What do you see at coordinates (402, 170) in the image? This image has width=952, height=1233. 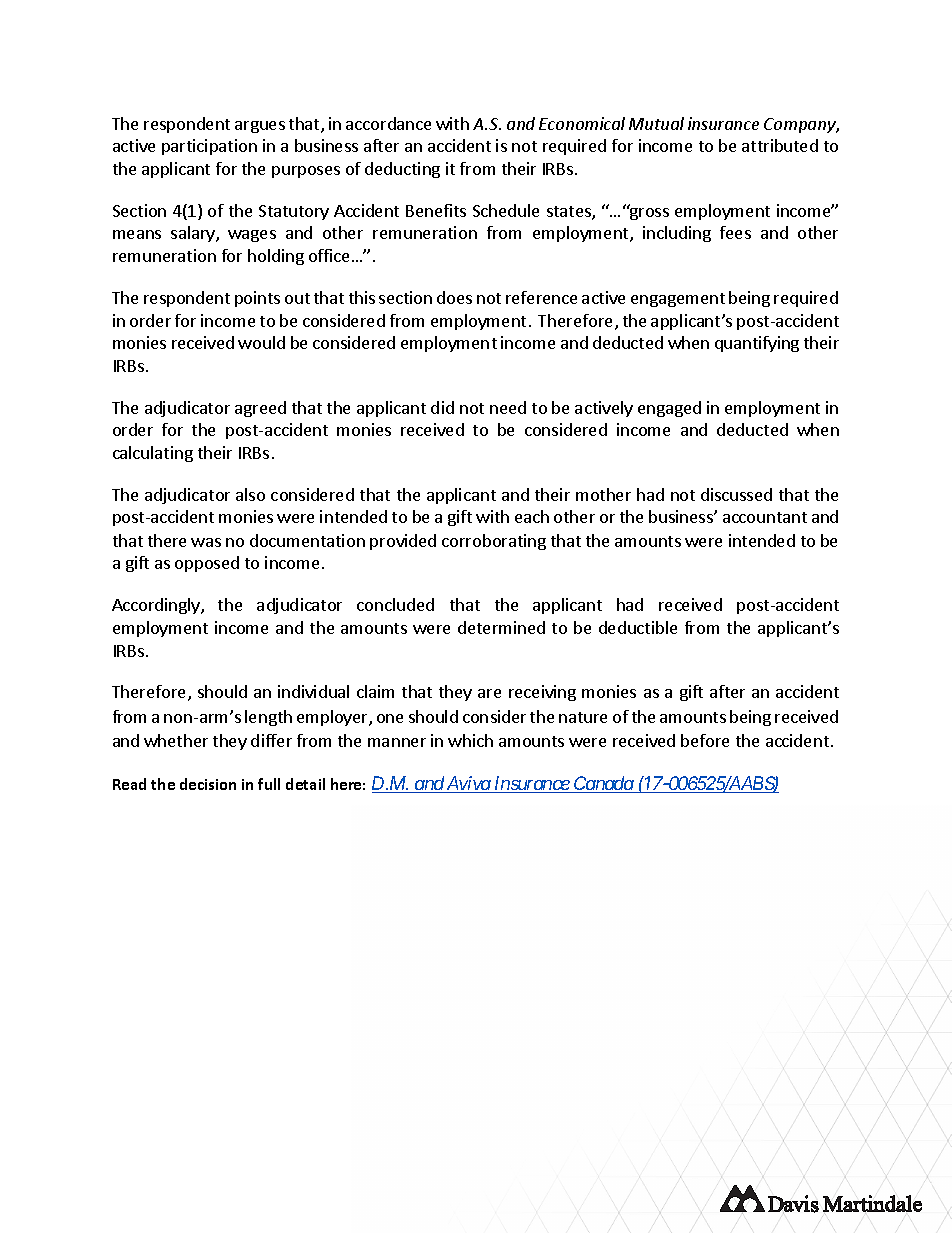 I see `deducting` at bounding box center [402, 170].
